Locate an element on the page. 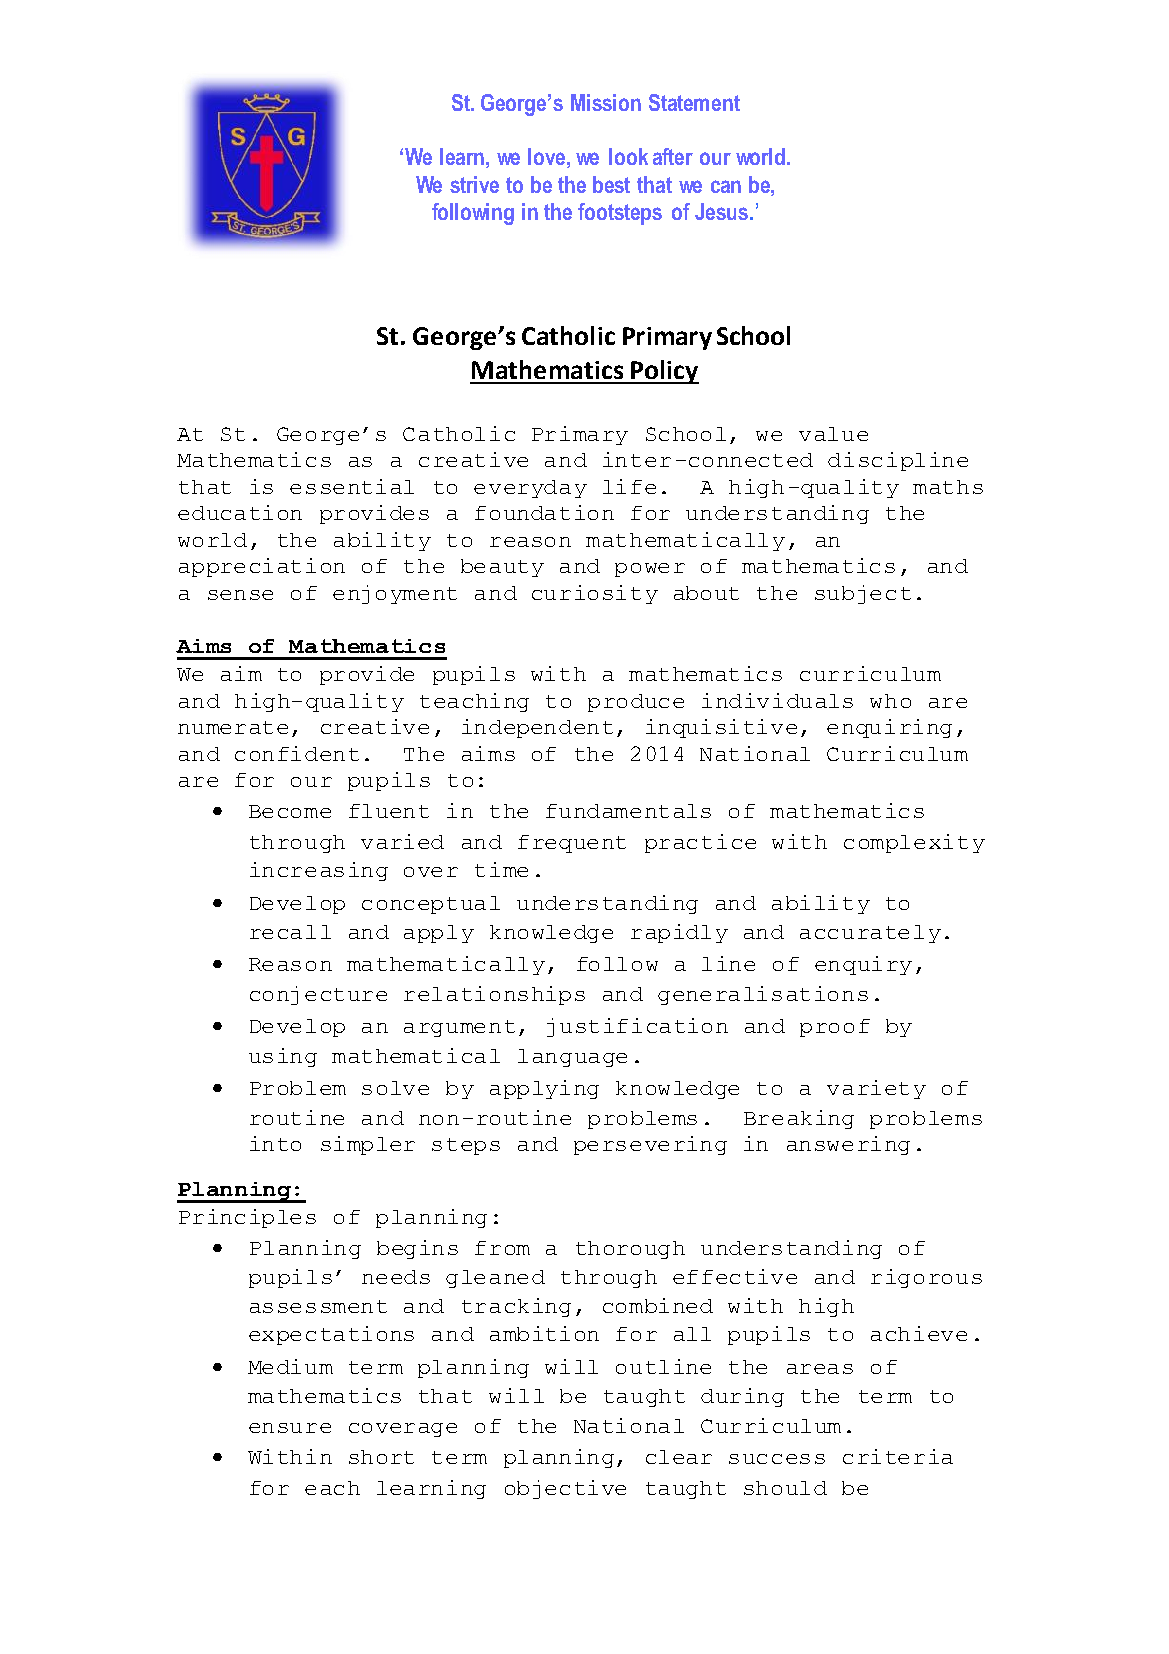  justification is located at coordinates (637, 1027).
